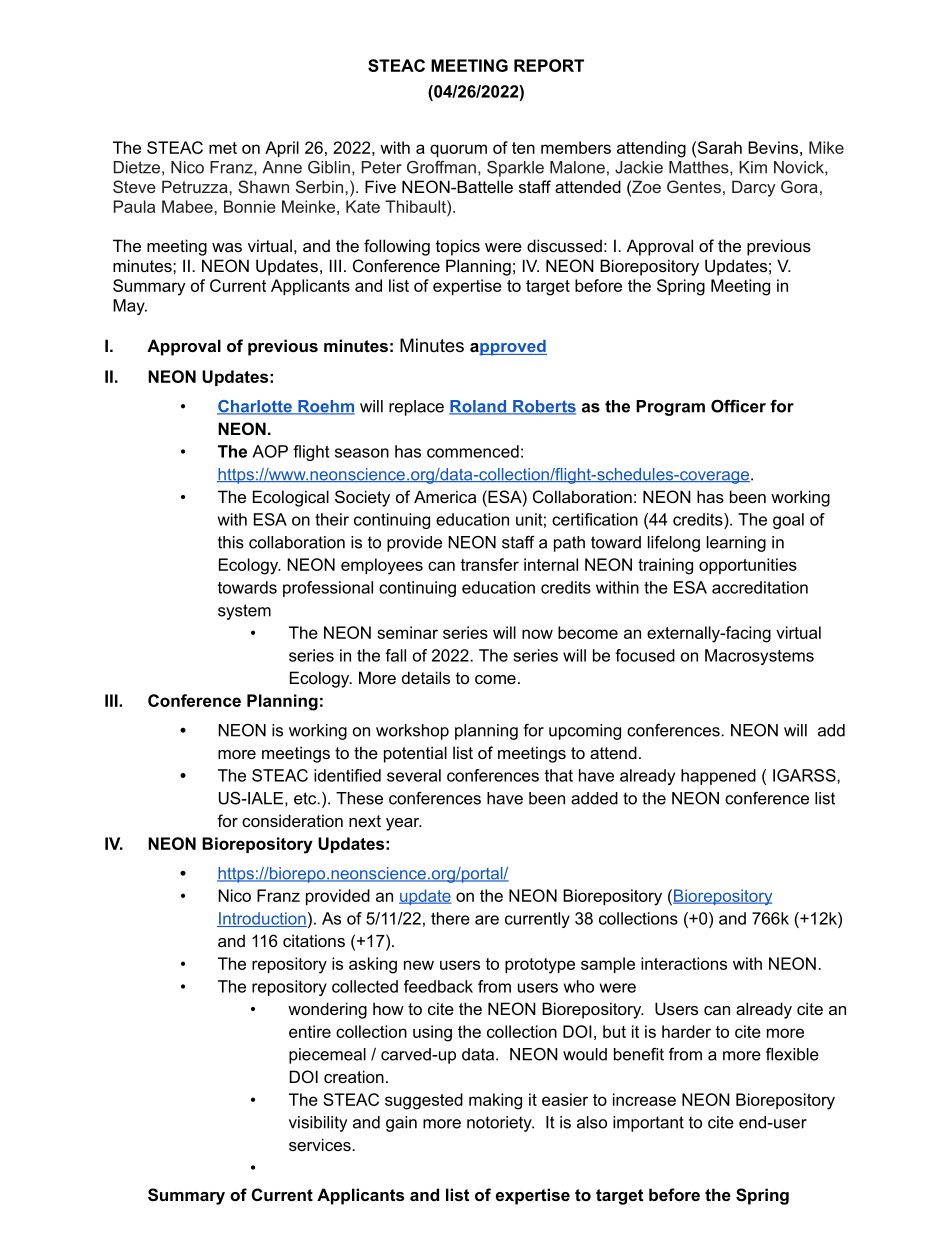 This page has width=952, height=1233. I want to click on identified, so click(347, 775).
